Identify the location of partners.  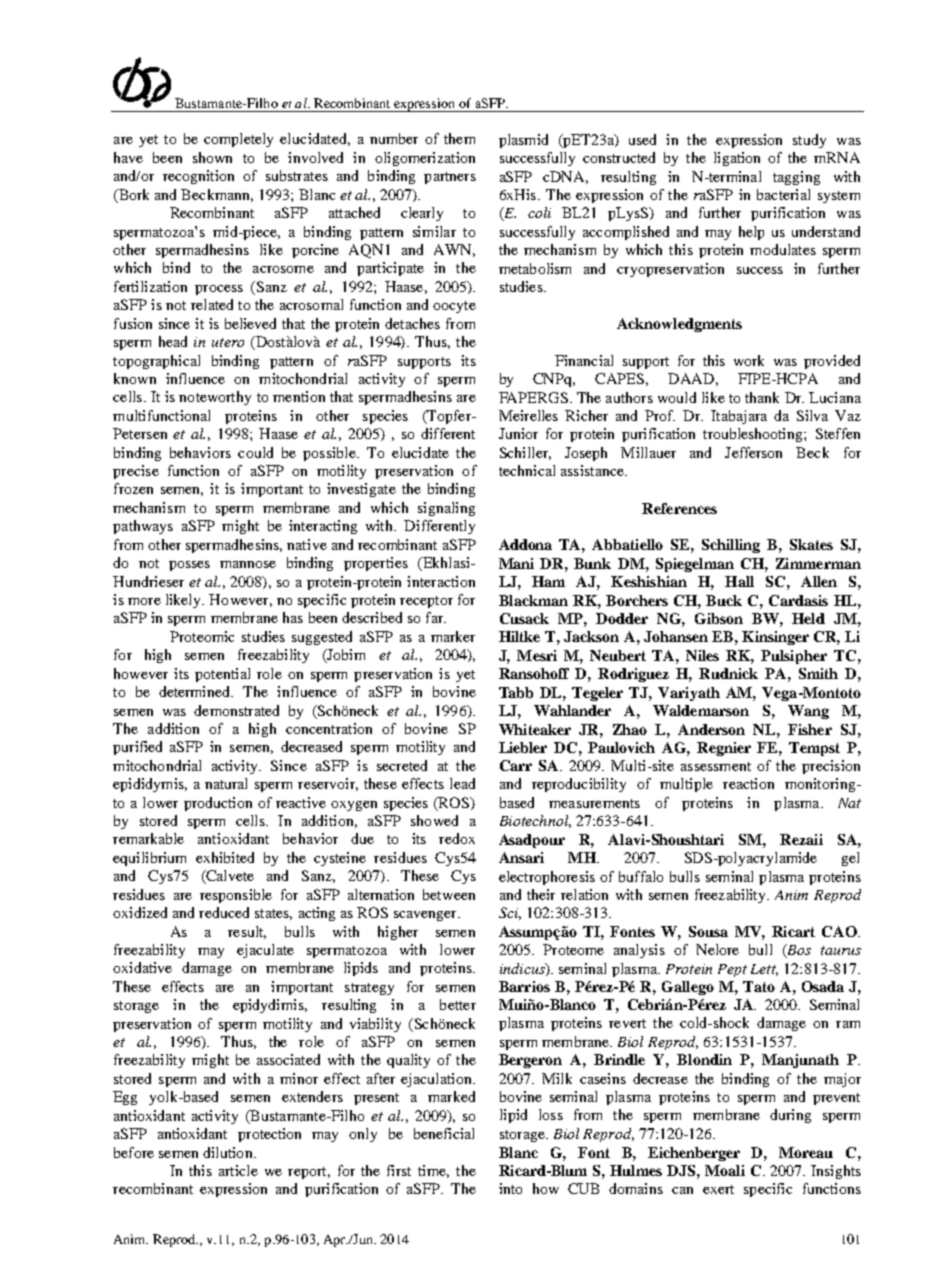
(450, 178).
